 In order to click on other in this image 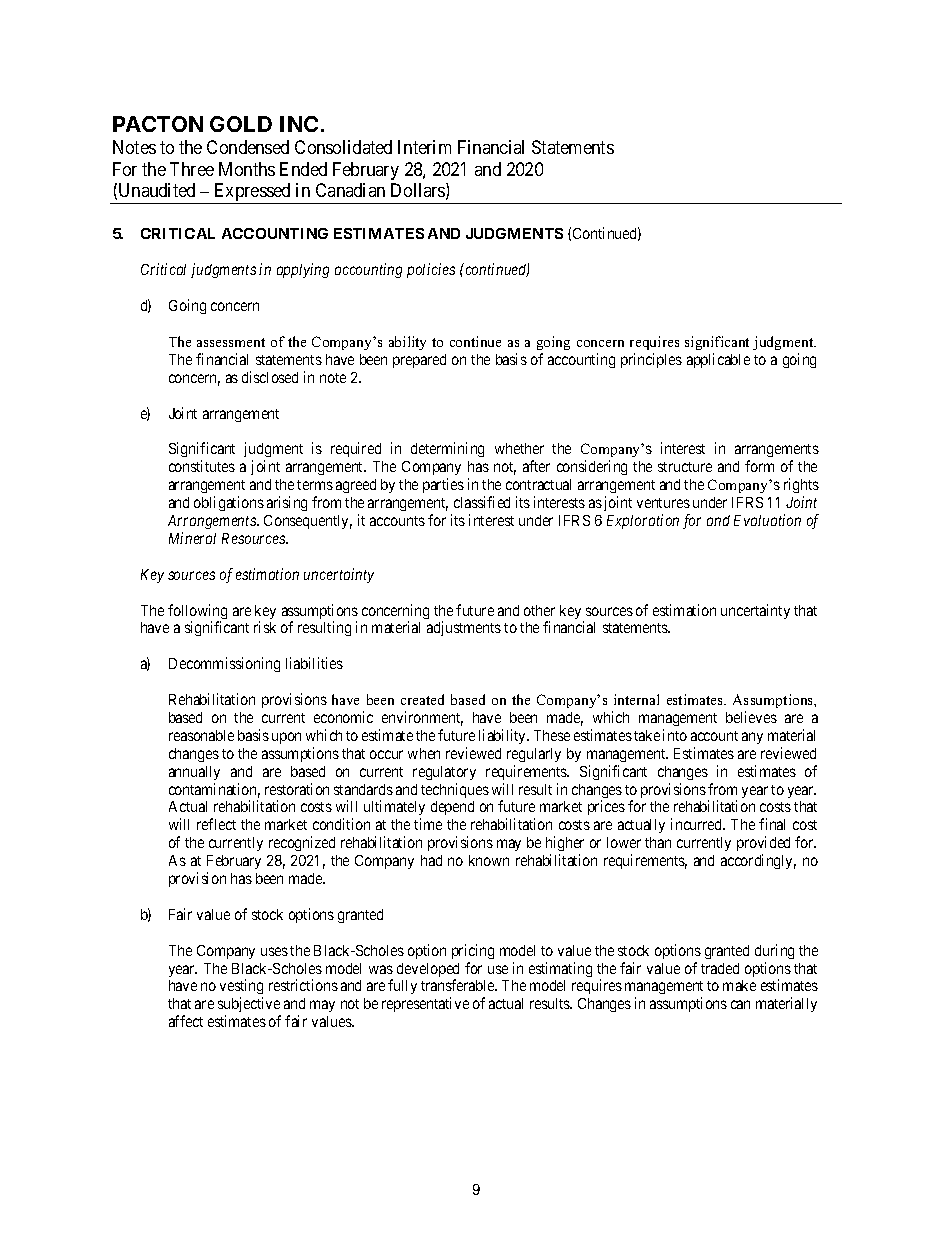, I will do `click(539, 610)`.
